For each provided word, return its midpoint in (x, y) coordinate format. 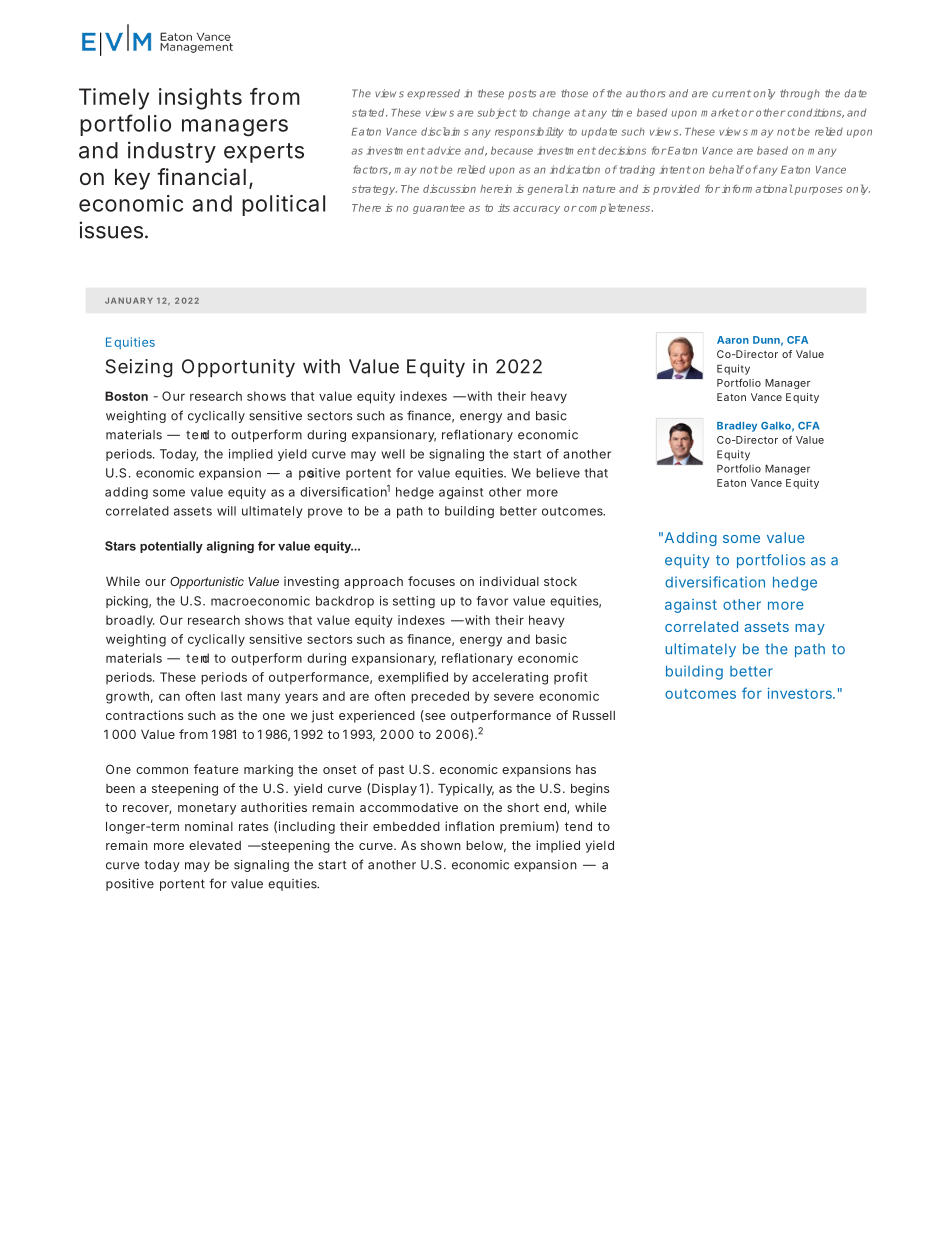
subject (497, 113)
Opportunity (238, 368)
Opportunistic (207, 582)
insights (200, 99)
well (393, 454)
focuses (431, 581)
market (720, 113)
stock (560, 581)
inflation (469, 826)
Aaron (733, 340)
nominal (209, 826)
